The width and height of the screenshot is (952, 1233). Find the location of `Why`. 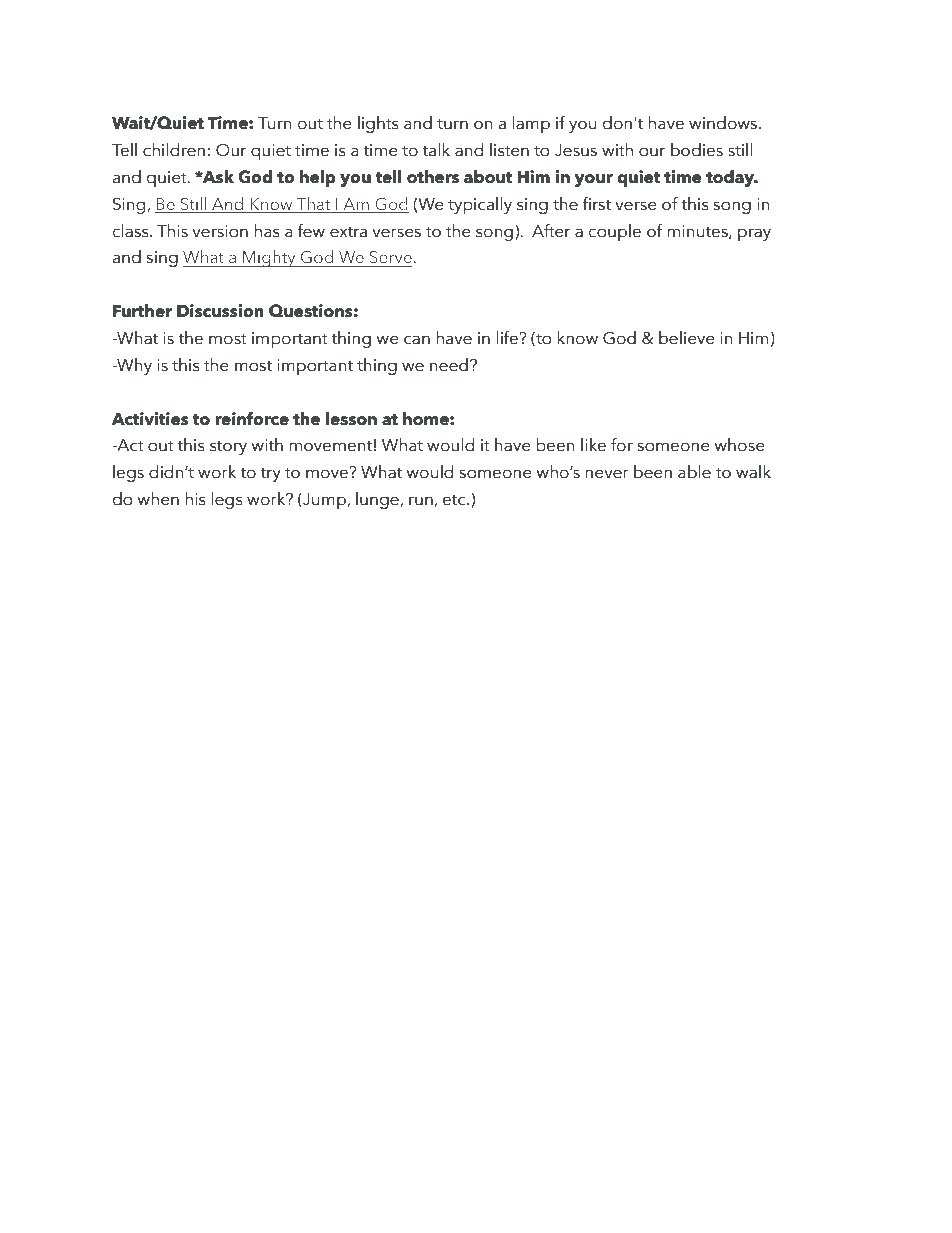

Why is located at coordinates (133, 366).
